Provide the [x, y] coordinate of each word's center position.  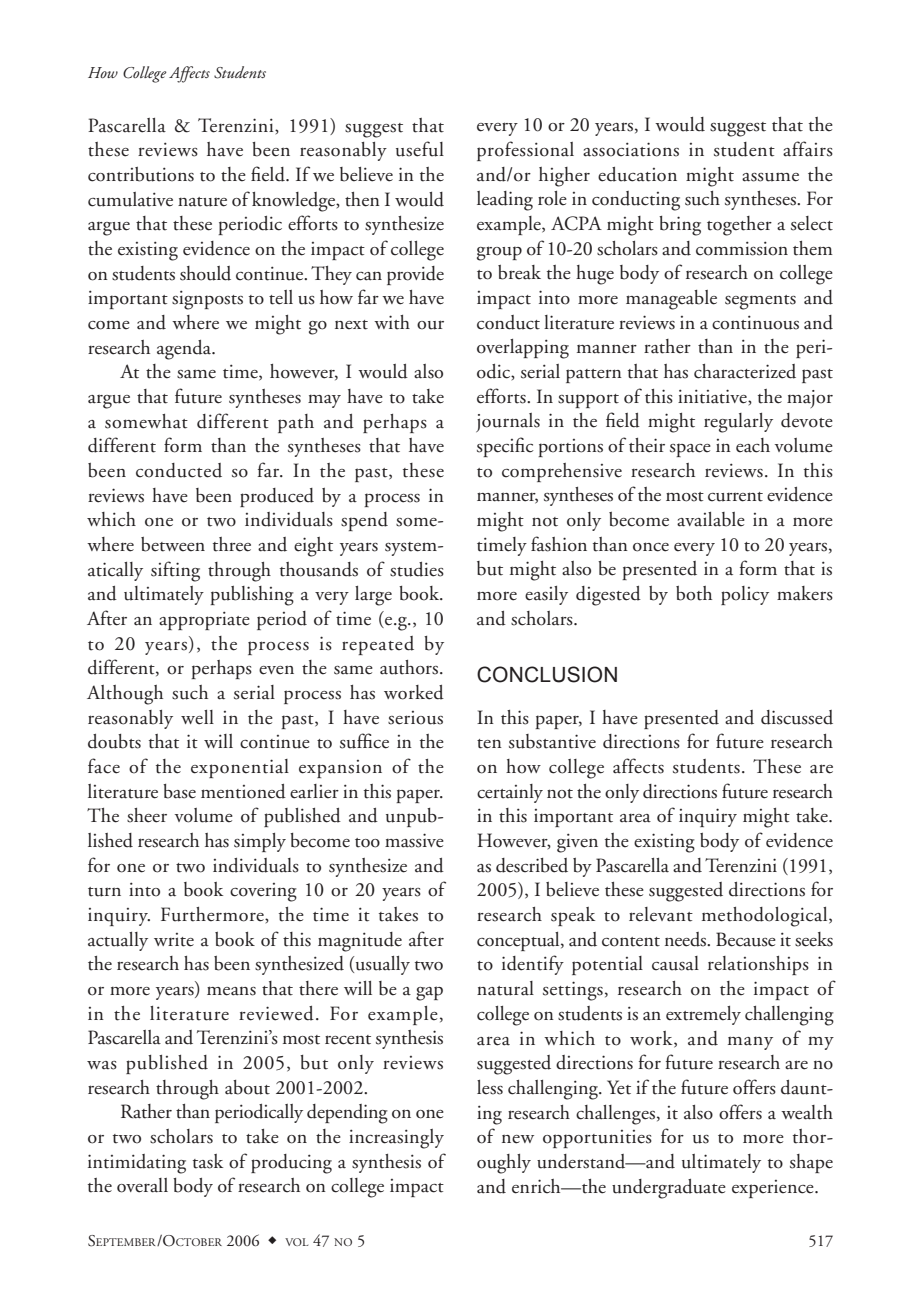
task [208, 1161]
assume [770, 177]
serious [415, 718]
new [518, 1139]
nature [202, 202]
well [197, 717]
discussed [797, 717]
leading [505, 201]
